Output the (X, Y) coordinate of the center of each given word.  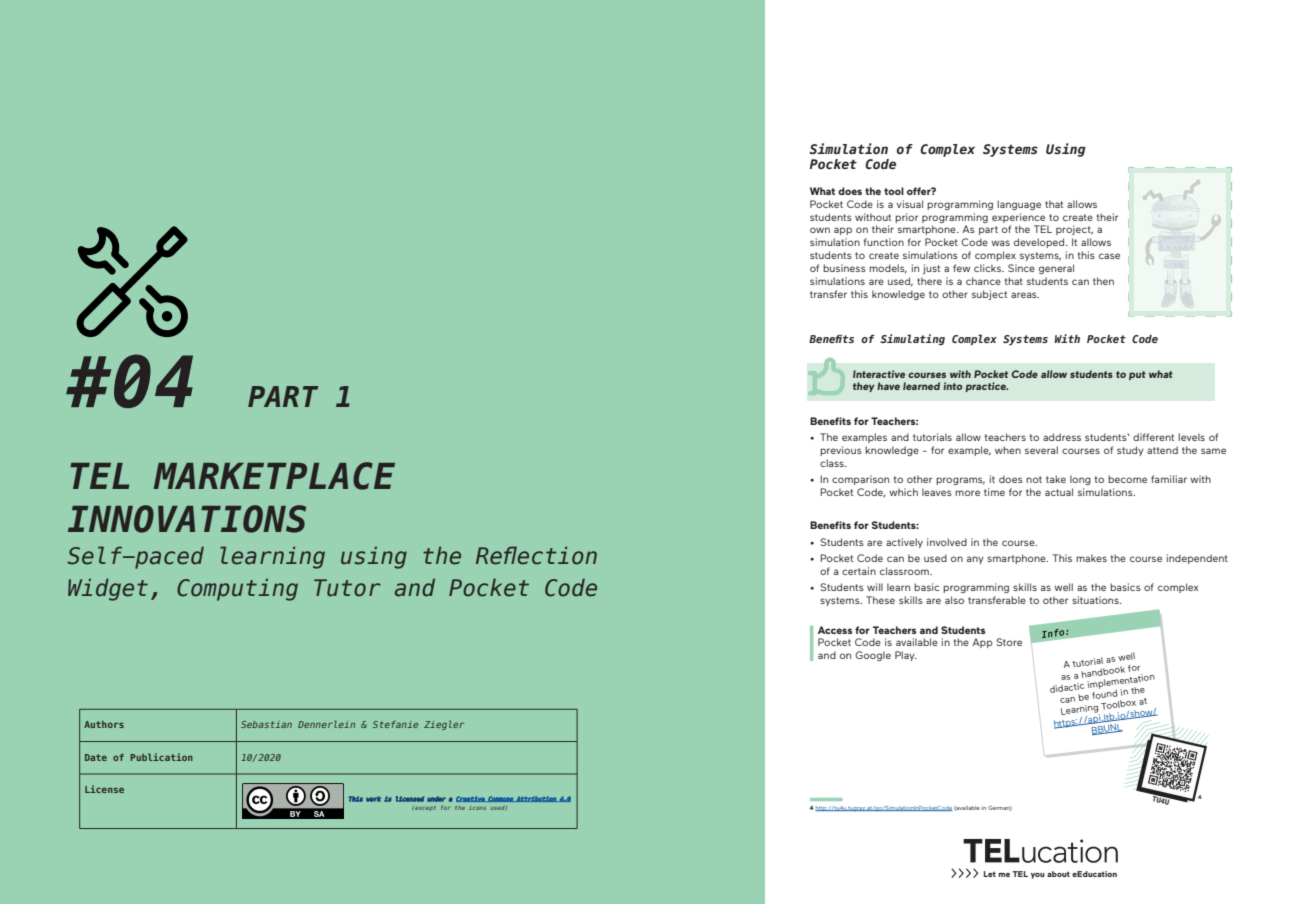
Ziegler (444, 725)
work (373, 799)
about (1058, 874)
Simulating (912, 339)
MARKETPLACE (274, 476)
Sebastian (266, 724)
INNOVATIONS (187, 519)
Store (1009, 642)
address (1062, 437)
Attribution (536, 799)
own (820, 230)
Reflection (536, 555)
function (883, 242)
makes (1091, 558)
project (1074, 230)
